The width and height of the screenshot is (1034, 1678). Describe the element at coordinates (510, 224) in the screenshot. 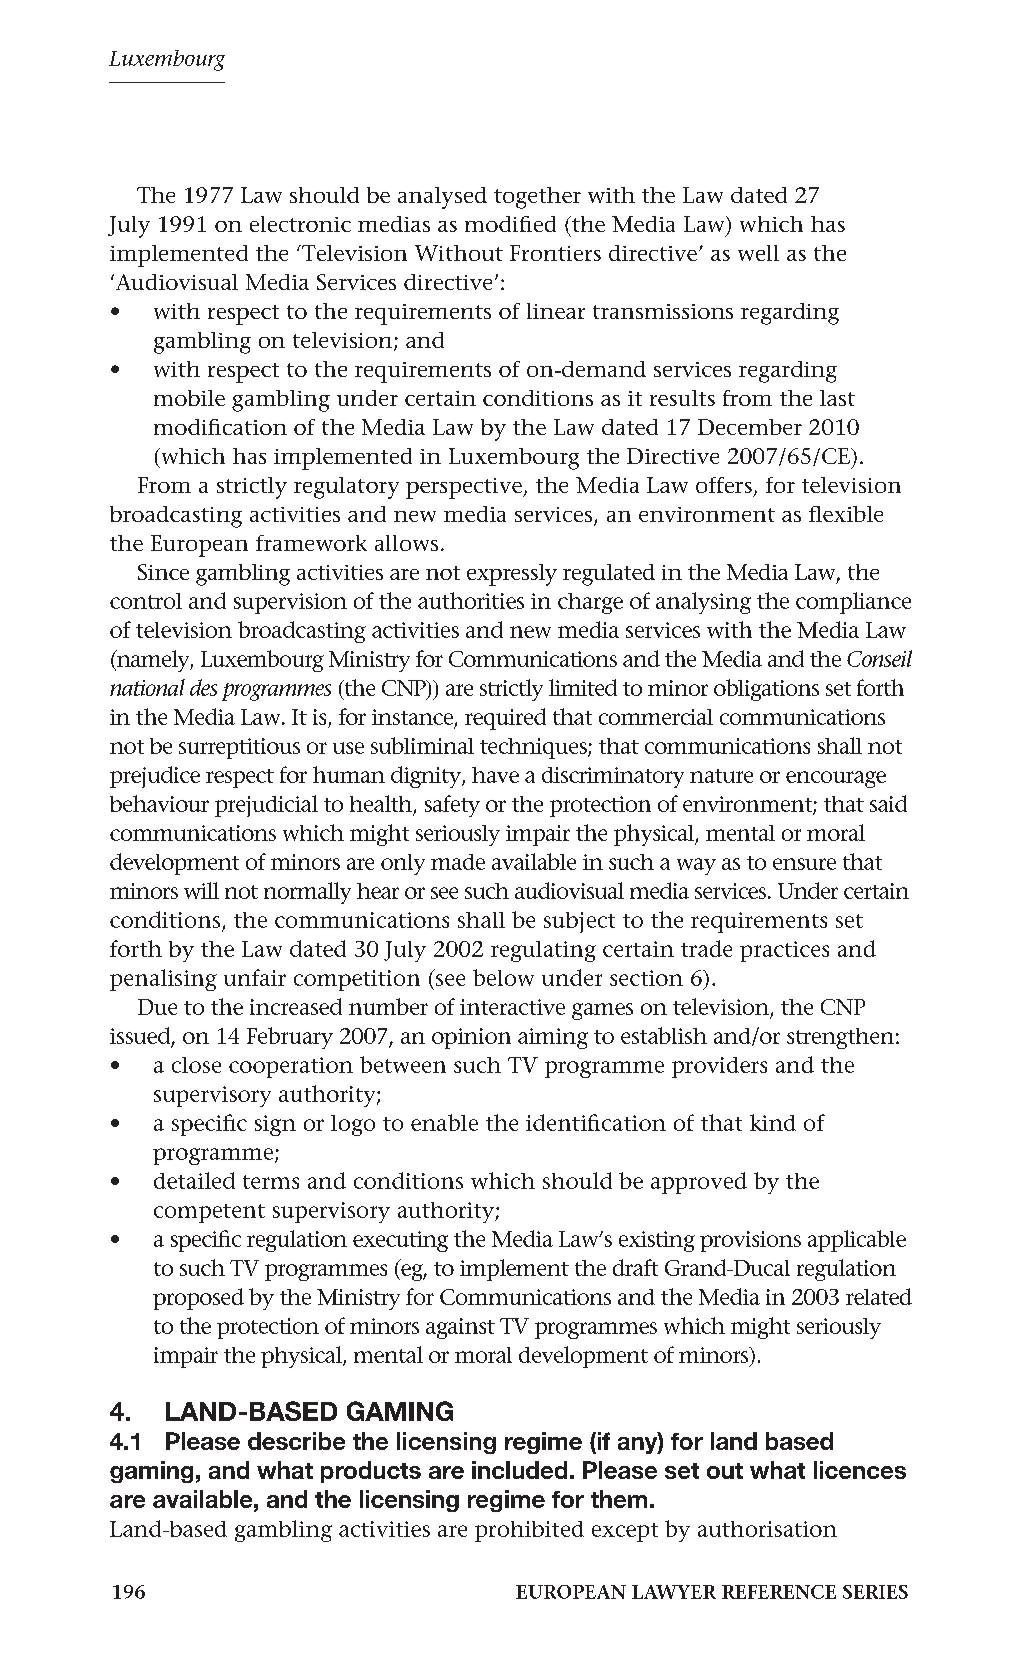

I see `modified` at that location.
